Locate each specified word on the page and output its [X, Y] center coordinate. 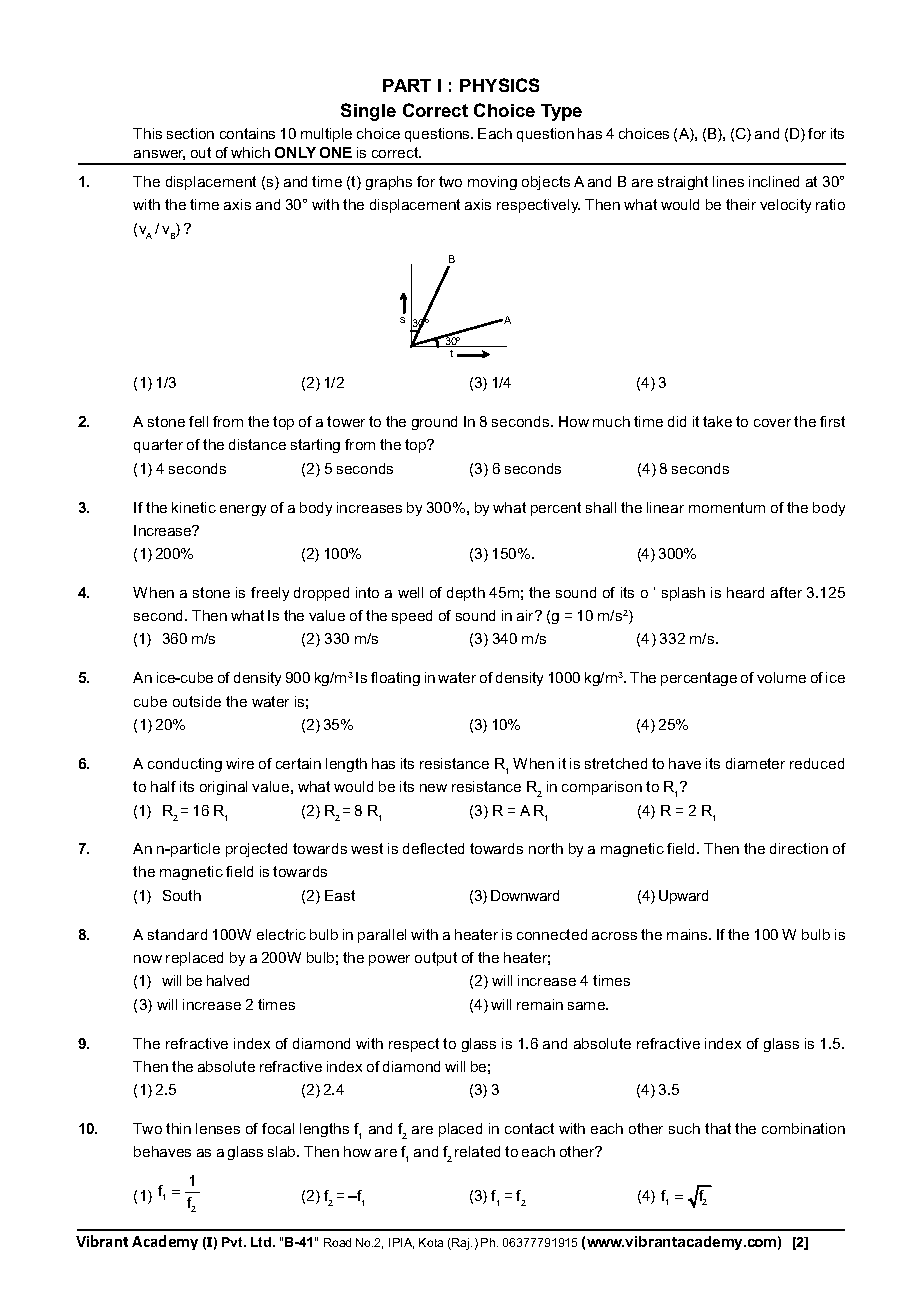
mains [688, 934]
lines [728, 181]
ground [434, 423]
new [433, 788]
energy [243, 510]
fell [198, 421]
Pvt [233, 1242]
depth [466, 594]
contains [247, 133]
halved [228, 980]
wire [240, 763]
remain [540, 1004]
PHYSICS [499, 85]
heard [745, 592]
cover [772, 423]
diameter [755, 763]
